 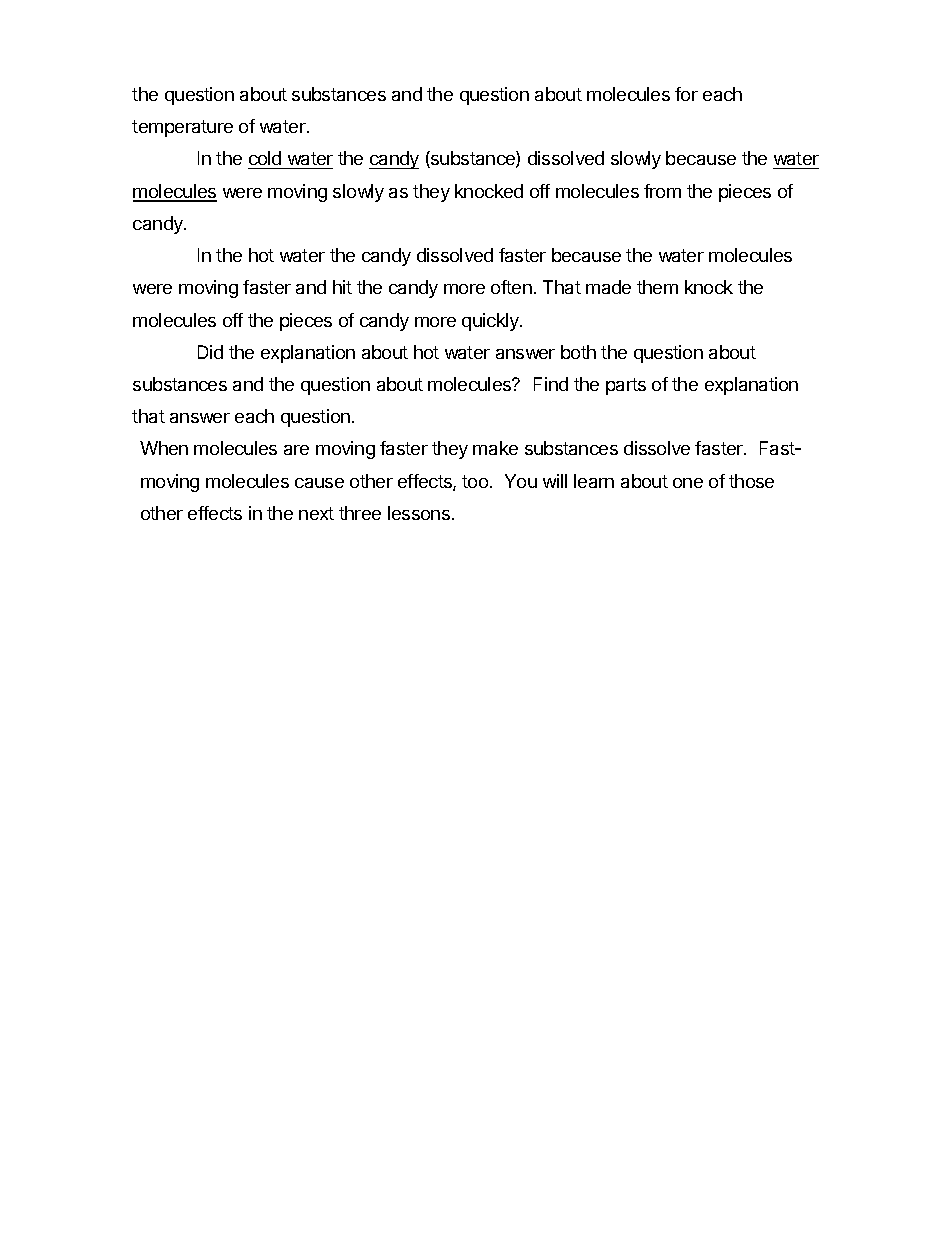 I want to click on quickly, so click(x=491, y=322).
